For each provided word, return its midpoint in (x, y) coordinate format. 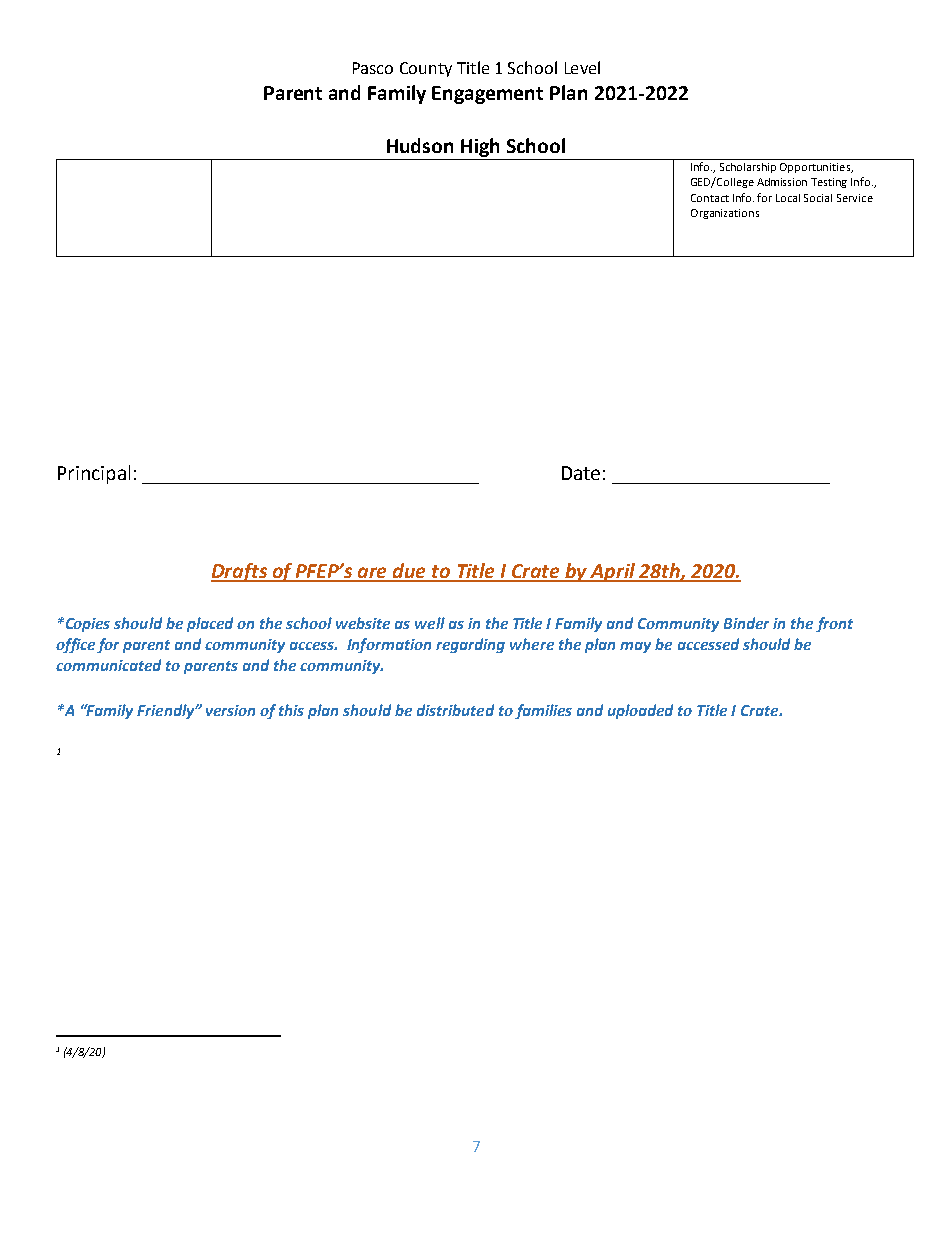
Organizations (725, 214)
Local (788, 198)
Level (582, 67)
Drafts (240, 572)
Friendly (167, 711)
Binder (746, 623)
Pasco (373, 68)
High (480, 147)
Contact (710, 198)
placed (210, 624)
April (613, 572)
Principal (94, 474)
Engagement (487, 95)
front (834, 624)
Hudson (420, 145)
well (430, 623)
